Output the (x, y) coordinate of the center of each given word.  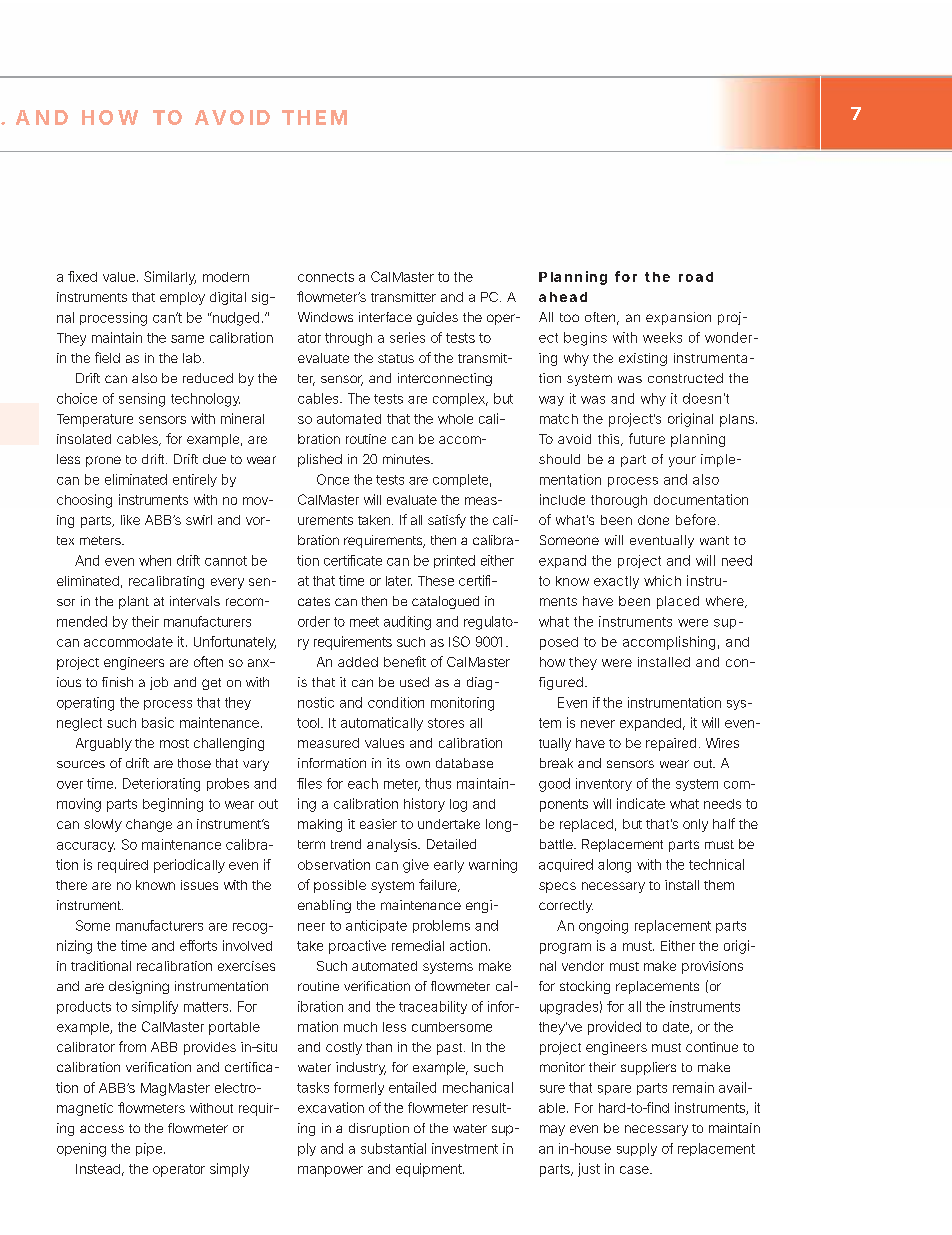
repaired (671, 744)
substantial (393, 1148)
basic (158, 722)
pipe (150, 1149)
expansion (678, 318)
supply (637, 1149)
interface (385, 317)
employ (182, 298)
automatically (382, 724)
